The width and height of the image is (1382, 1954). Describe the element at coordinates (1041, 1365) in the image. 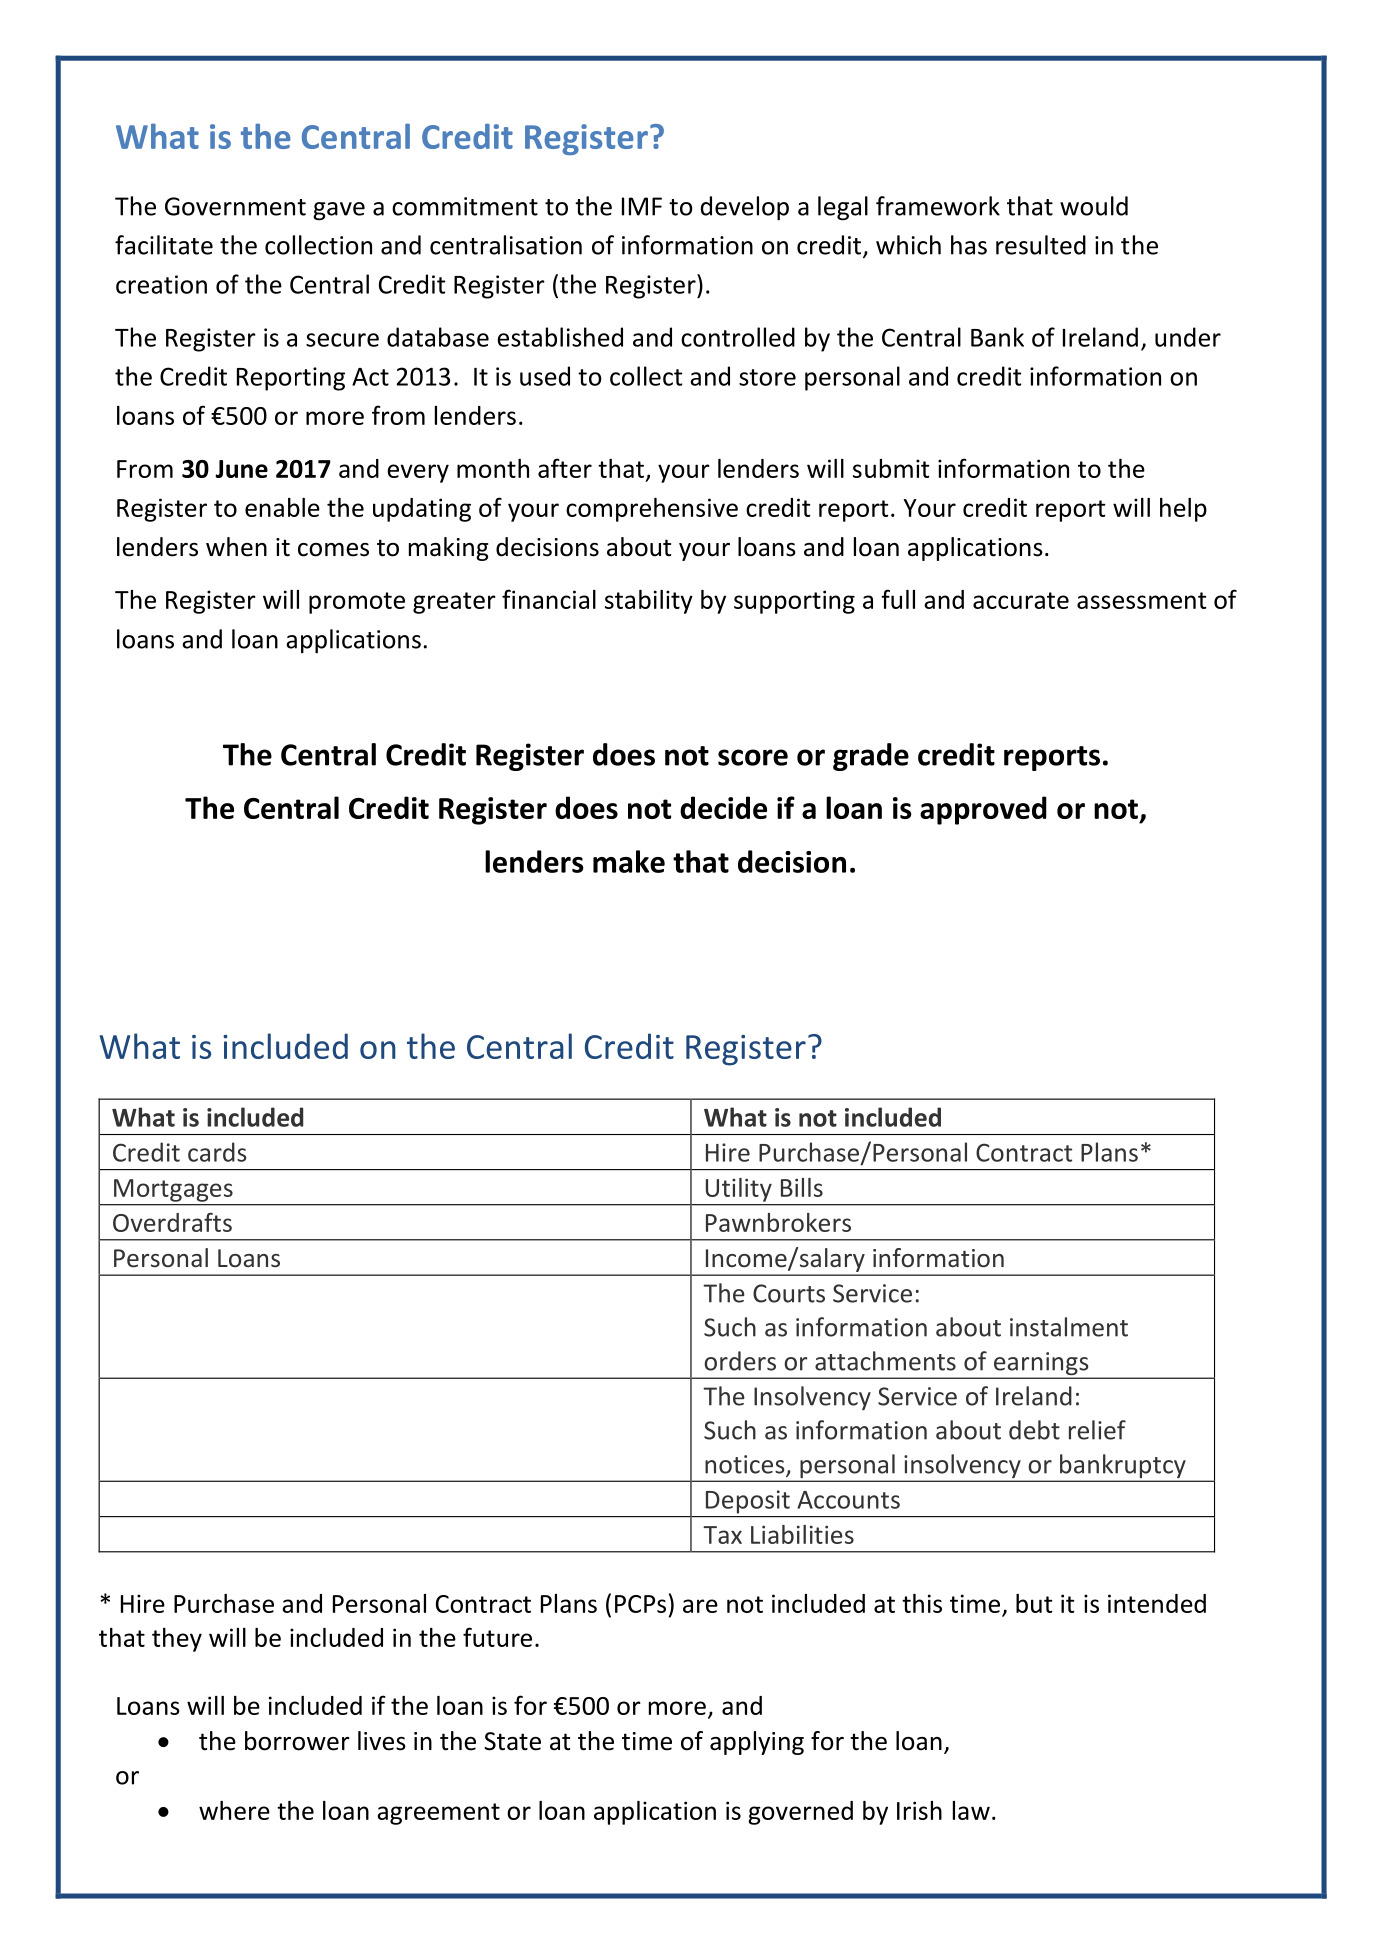

I see `earnings` at that location.
